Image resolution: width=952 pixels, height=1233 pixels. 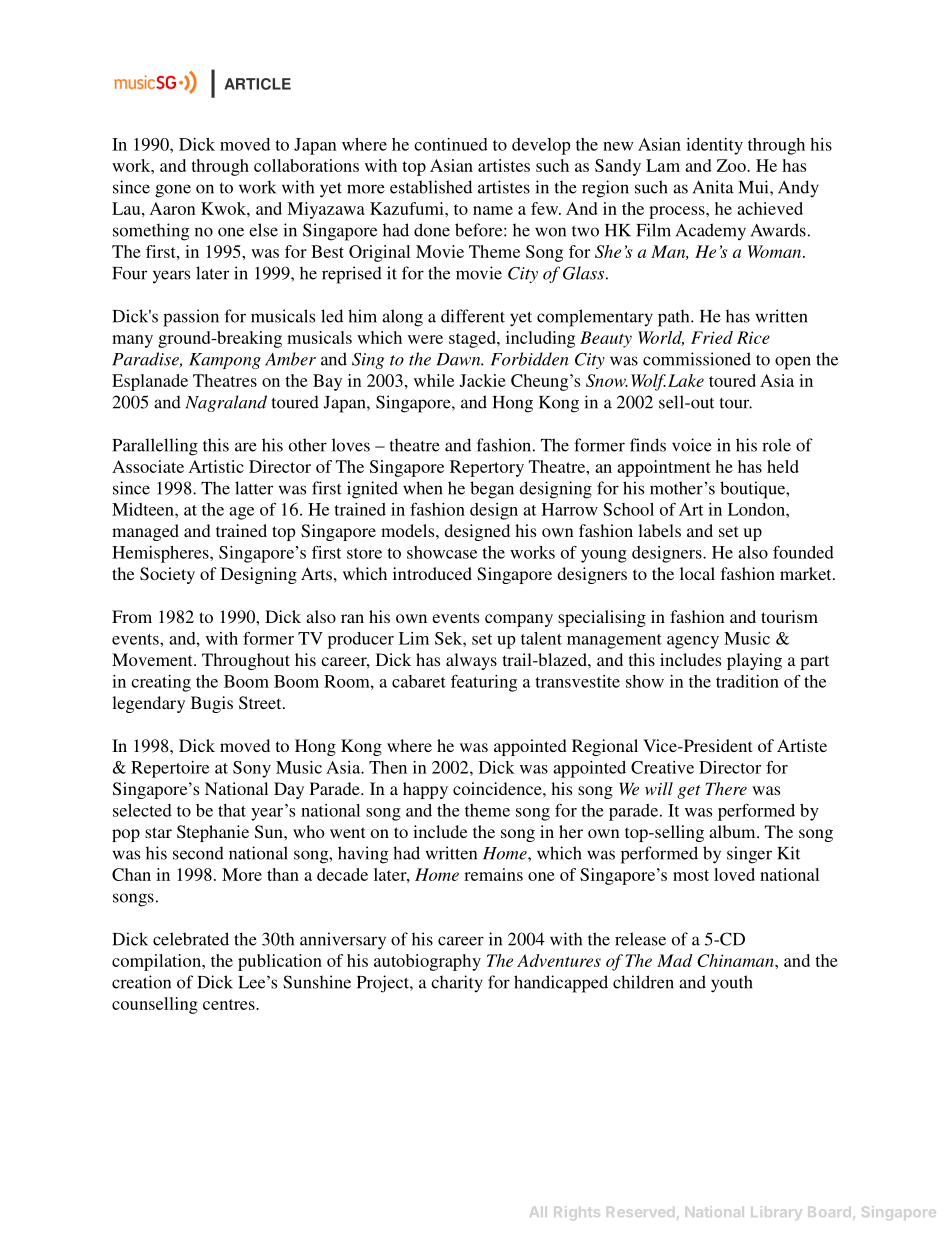 I want to click on identity, so click(x=714, y=146).
